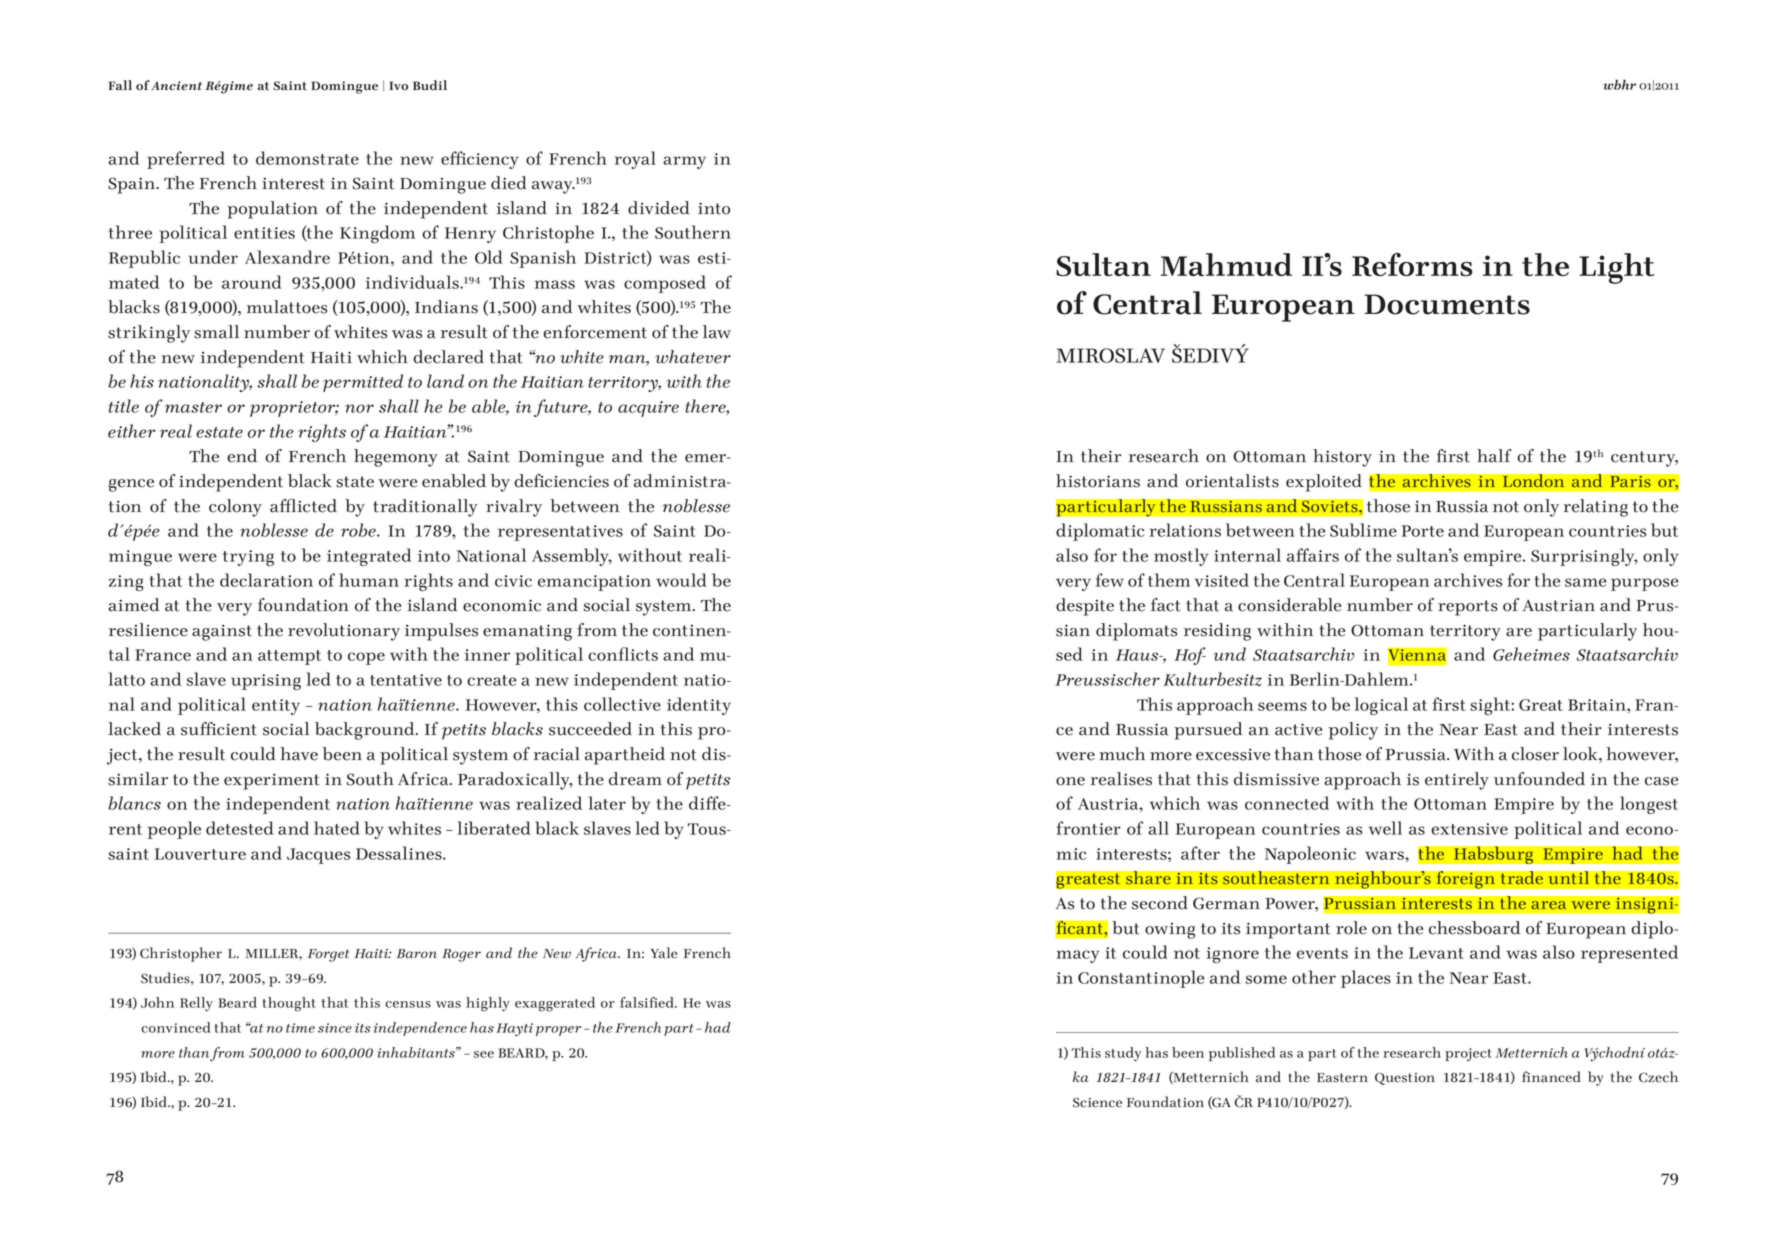 The height and width of the screenshot is (1245, 1787). Describe the element at coordinates (299, 754) in the screenshot. I see `have` at that location.
